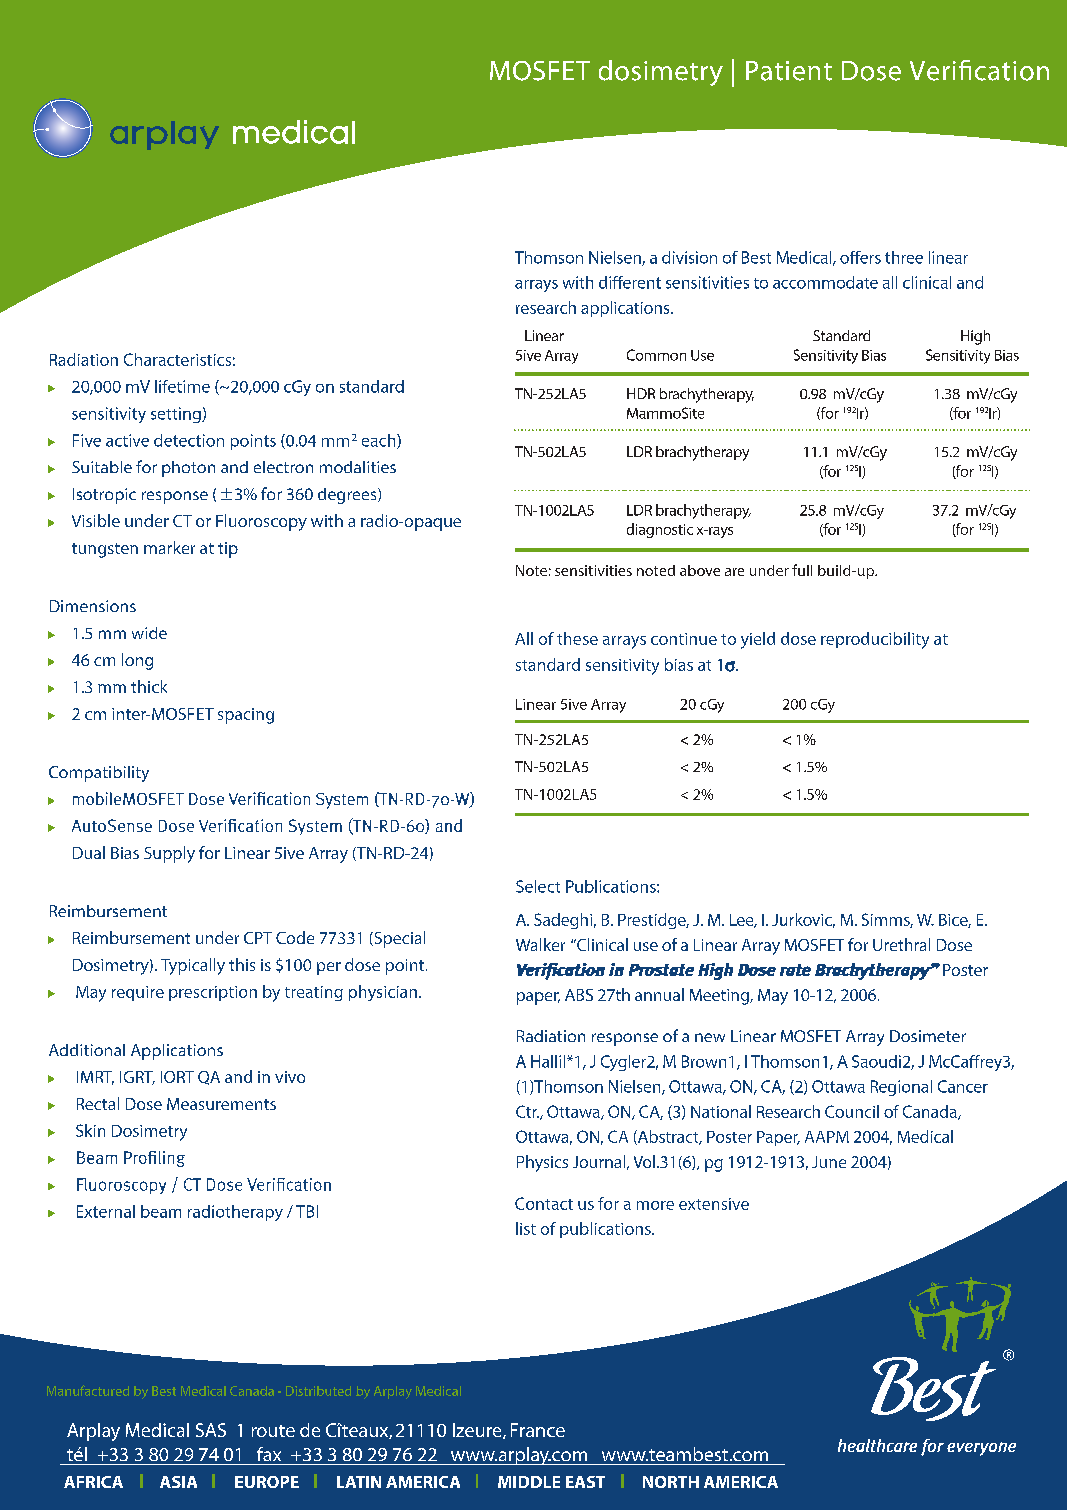 This page has width=1067, height=1510. I want to click on reproducibility, so click(875, 640).
